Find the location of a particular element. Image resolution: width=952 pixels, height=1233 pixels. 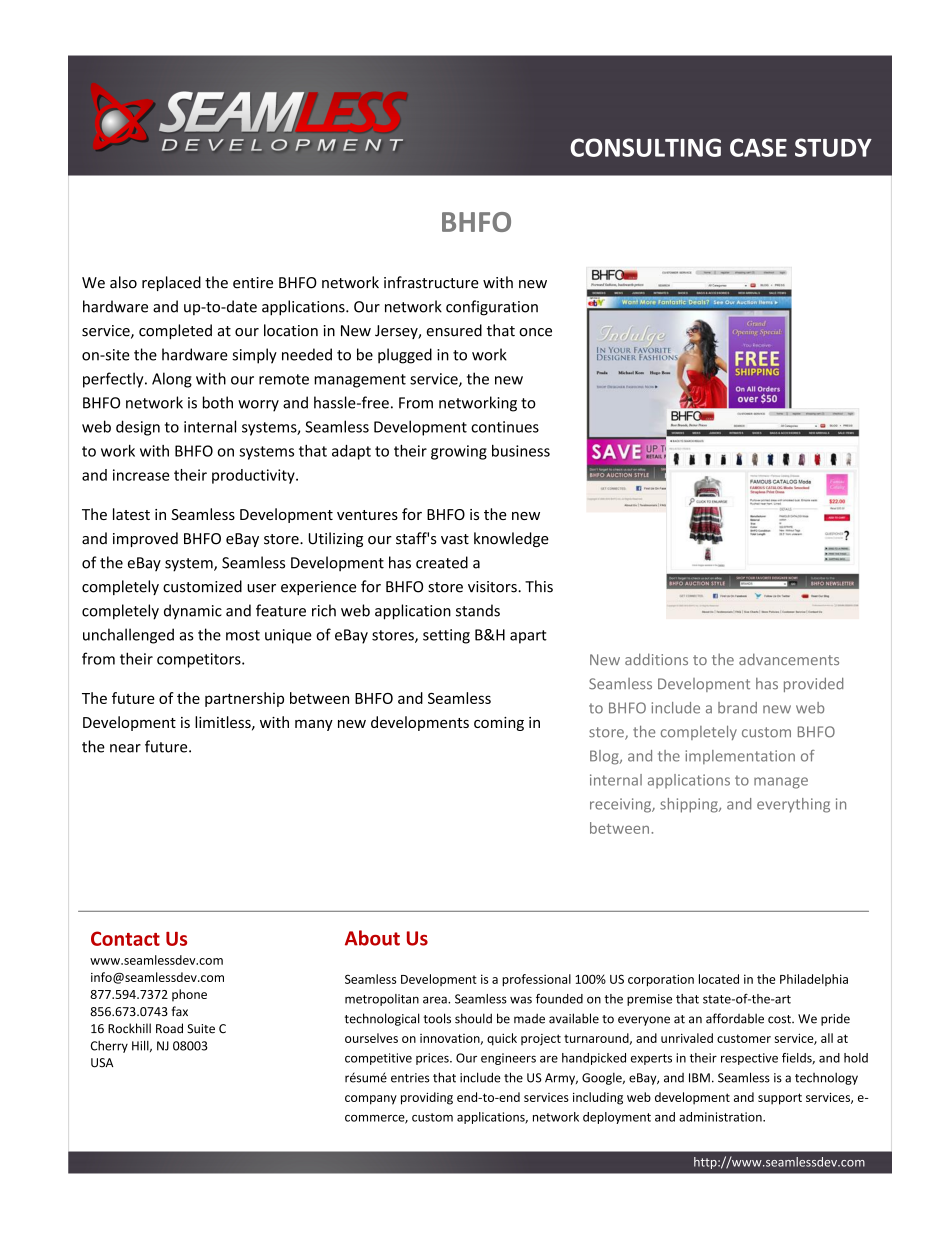

Suite is located at coordinates (201, 1029).
